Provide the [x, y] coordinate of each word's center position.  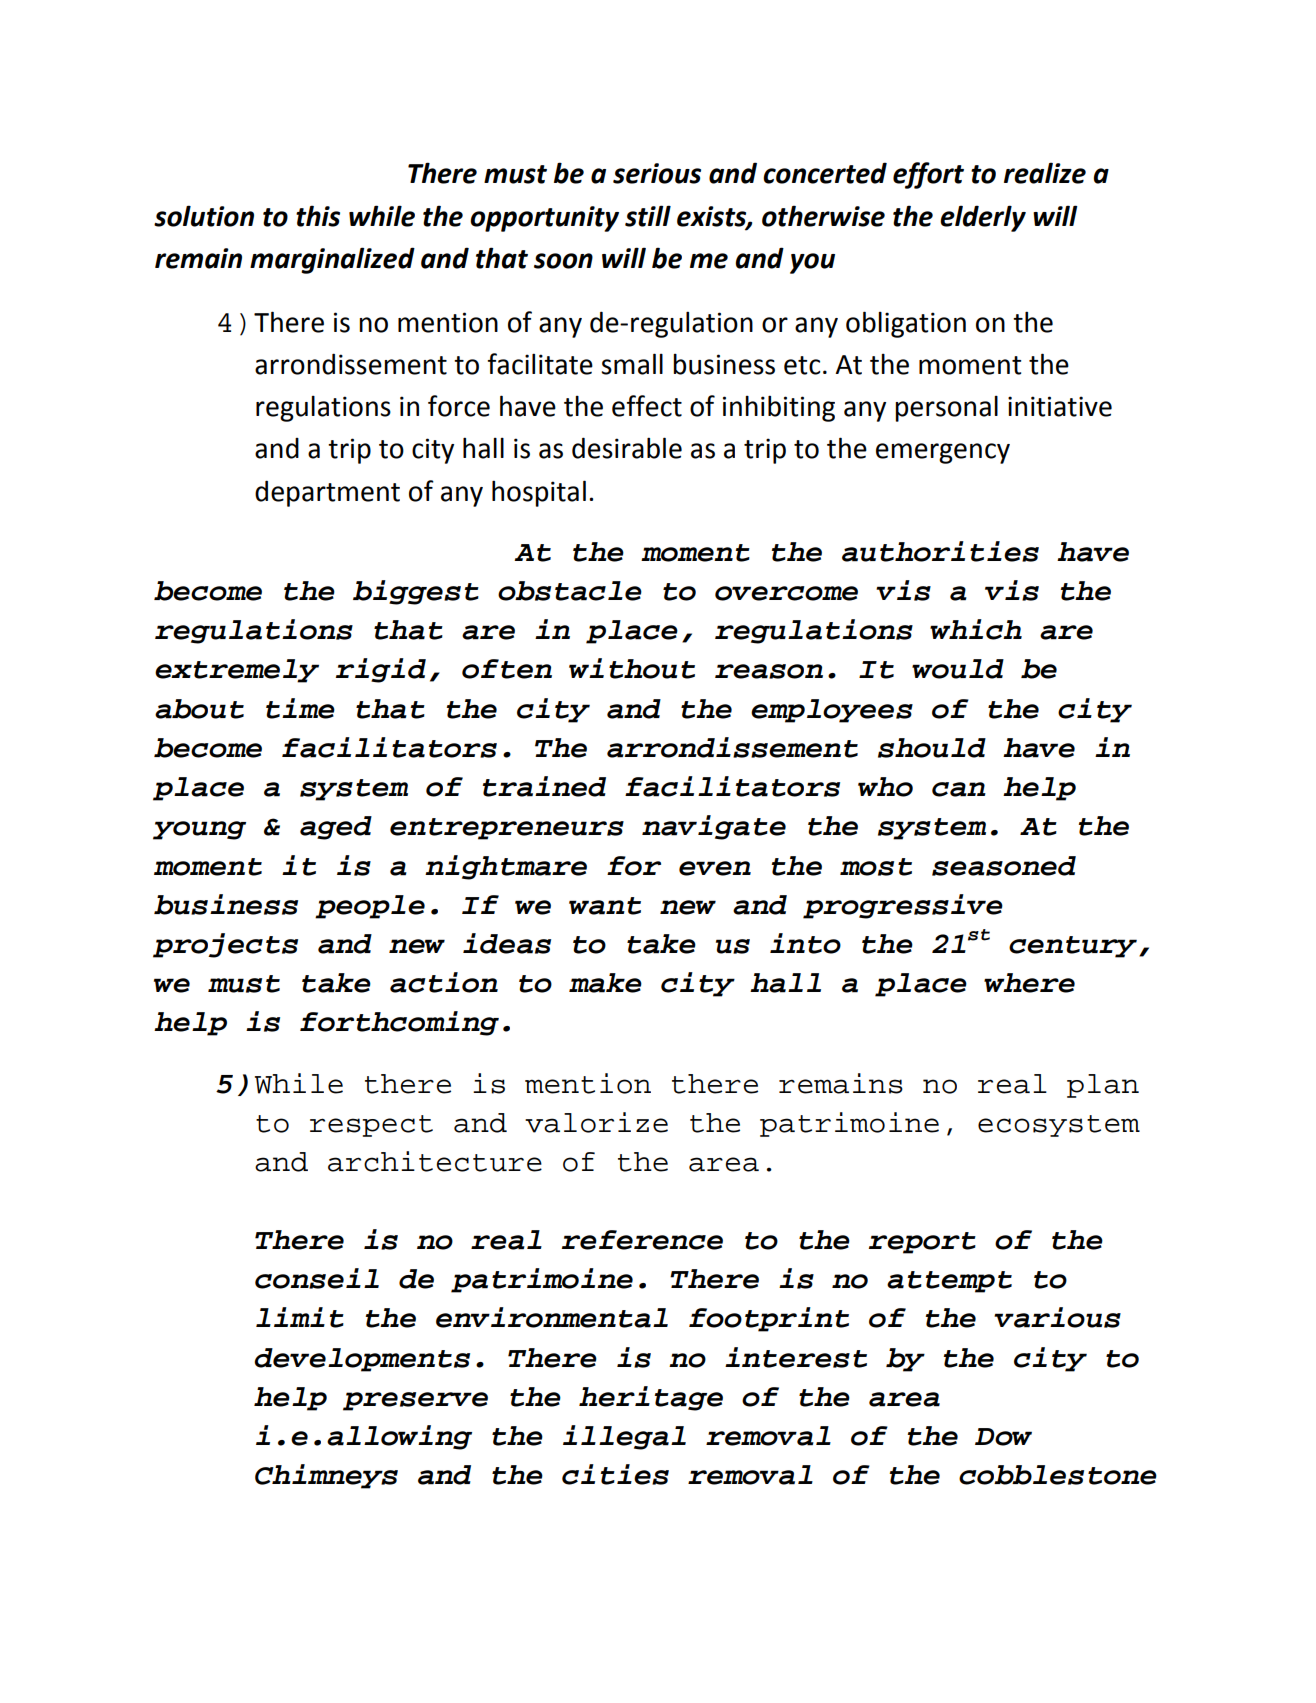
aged [336, 828]
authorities [940, 551]
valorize [596, 1122]
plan [1103, 1086]
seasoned [1004, 866]
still [648, 216]
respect [371, 1126]
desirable [627, 448]
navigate [714, 827]
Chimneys [326, 1476]
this [318, 216]
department [327, 493]
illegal [624, 1437]
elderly [983, 218]
